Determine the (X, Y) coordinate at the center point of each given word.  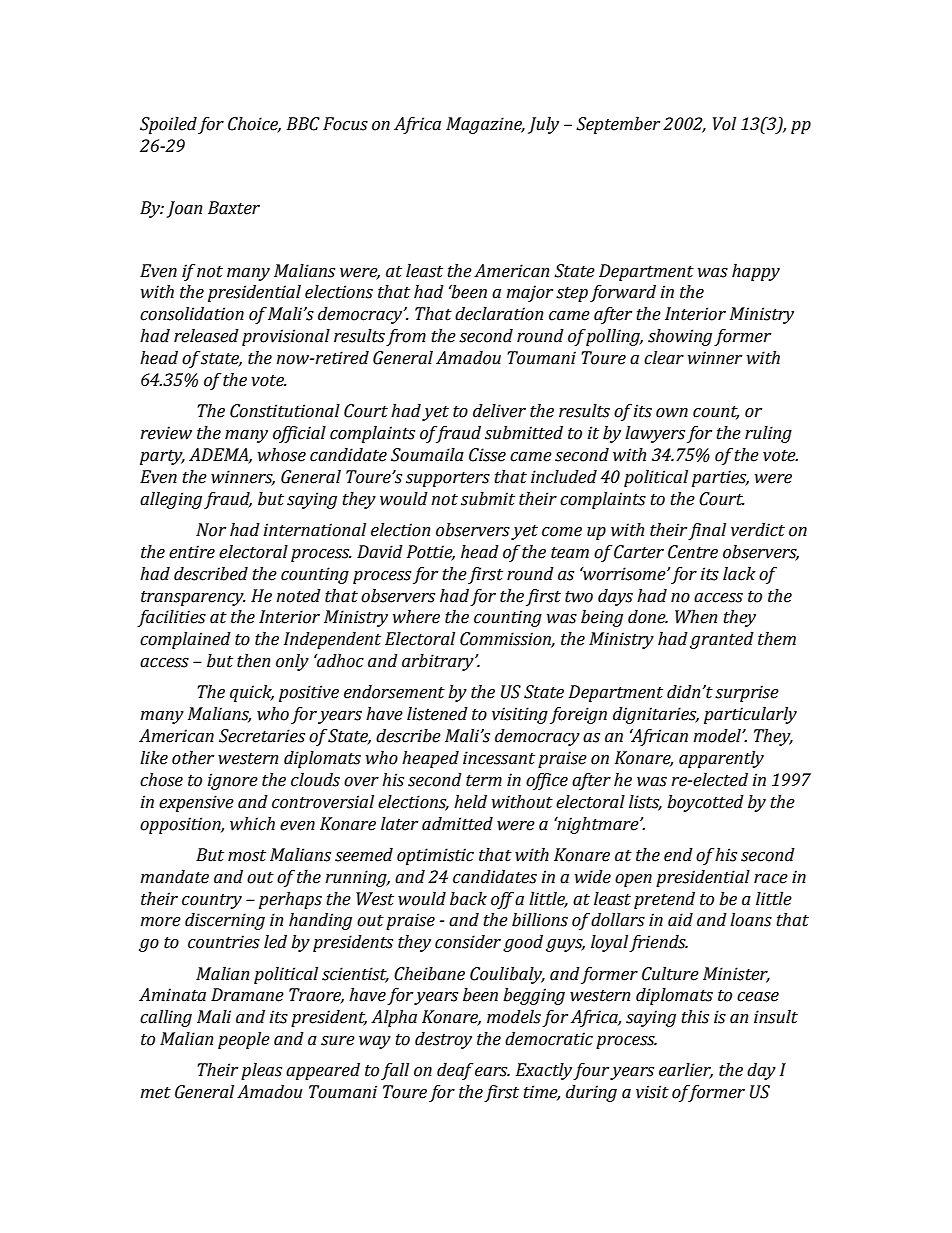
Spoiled (168, 125)
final (707, 531)
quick (252, 693)
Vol (724, 124)
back (468, 899)
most (247, 856)
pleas (261, 1071)
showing (680, 337)
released (206, 336)
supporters (448, 479)
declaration (499, 314)
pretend (664, 900)
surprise (747, 693)
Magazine (485, 125)
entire (192, 552)
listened (437, 714)
